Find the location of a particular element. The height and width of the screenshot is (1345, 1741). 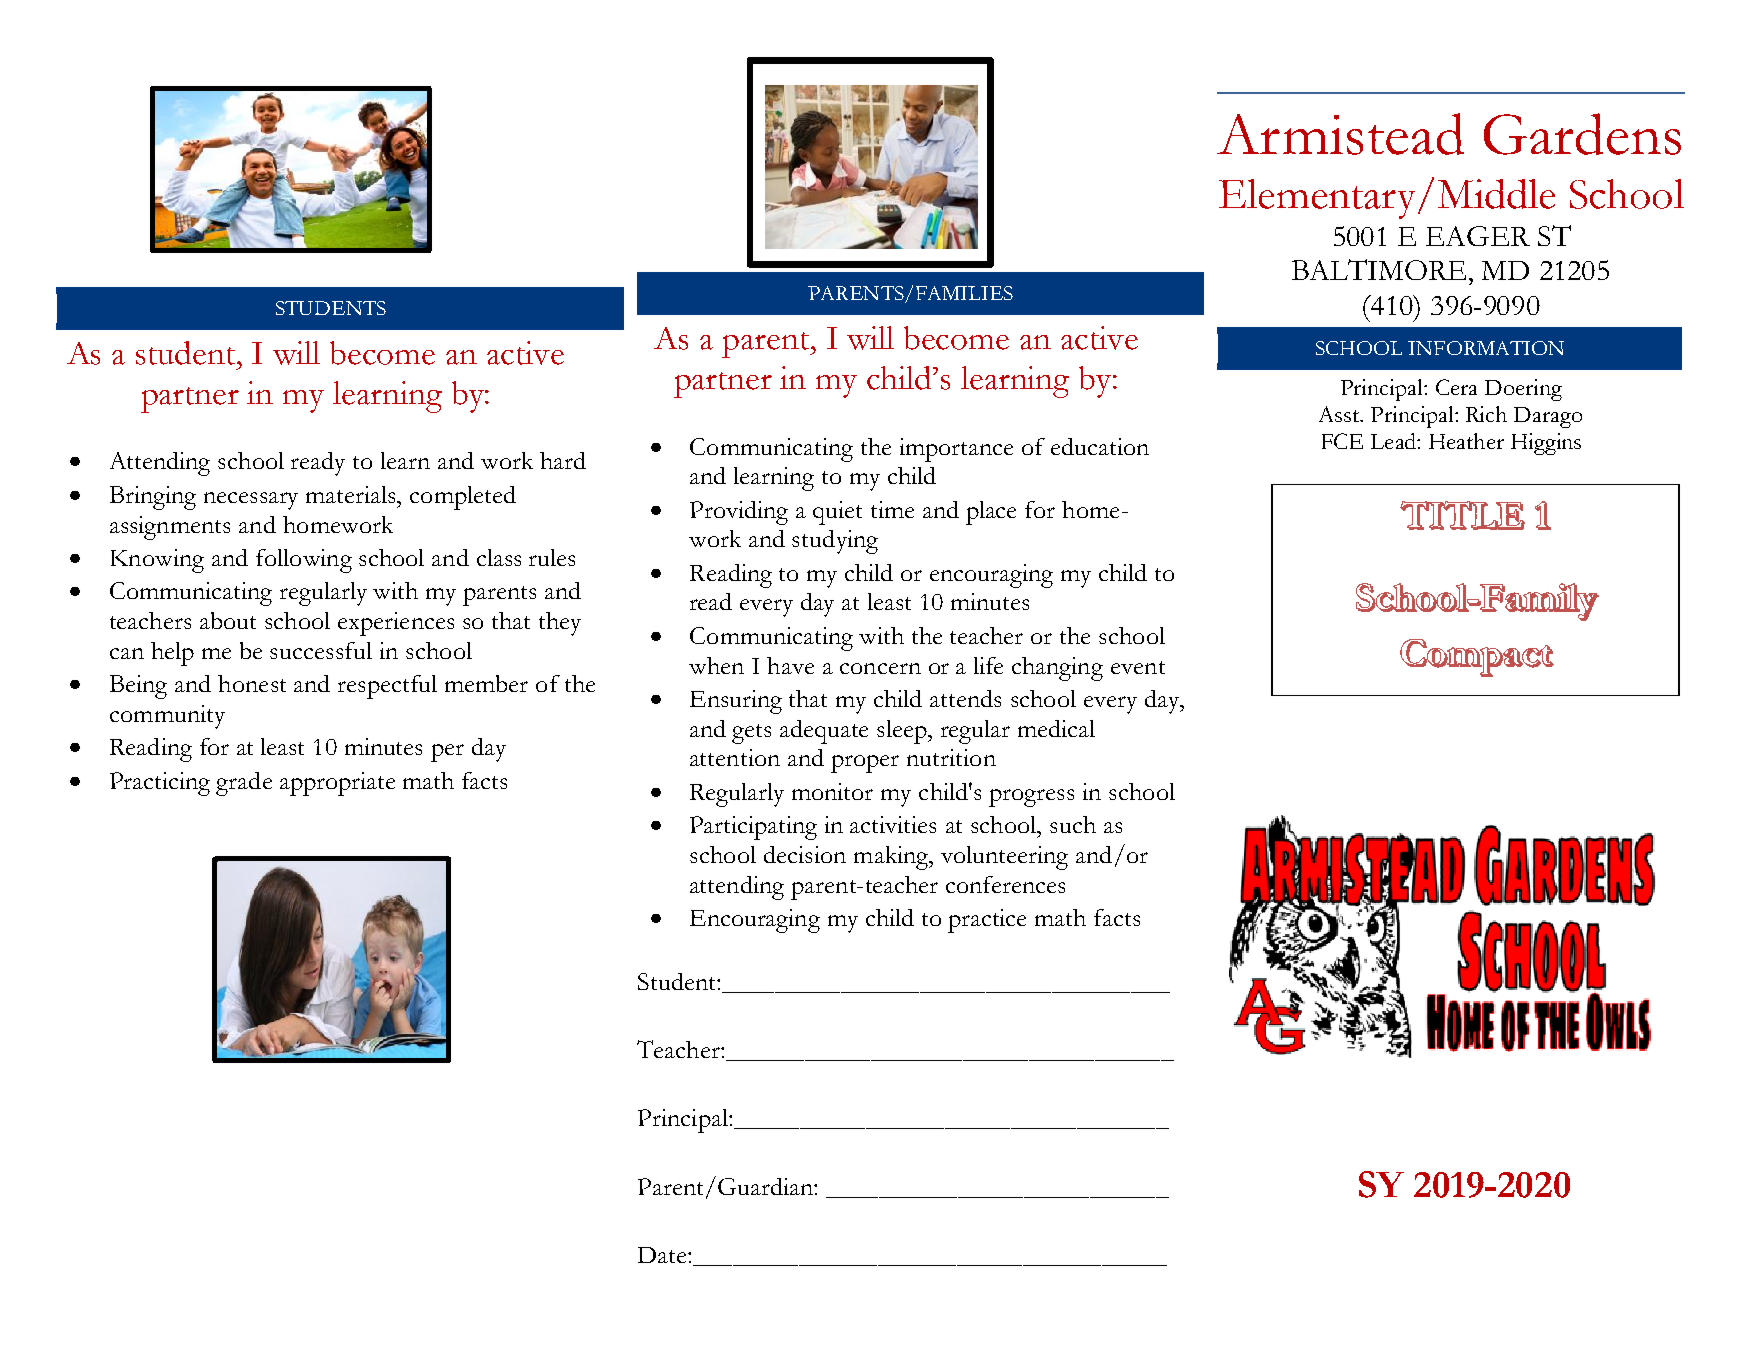

materials is located at coordinates (352, 494).
